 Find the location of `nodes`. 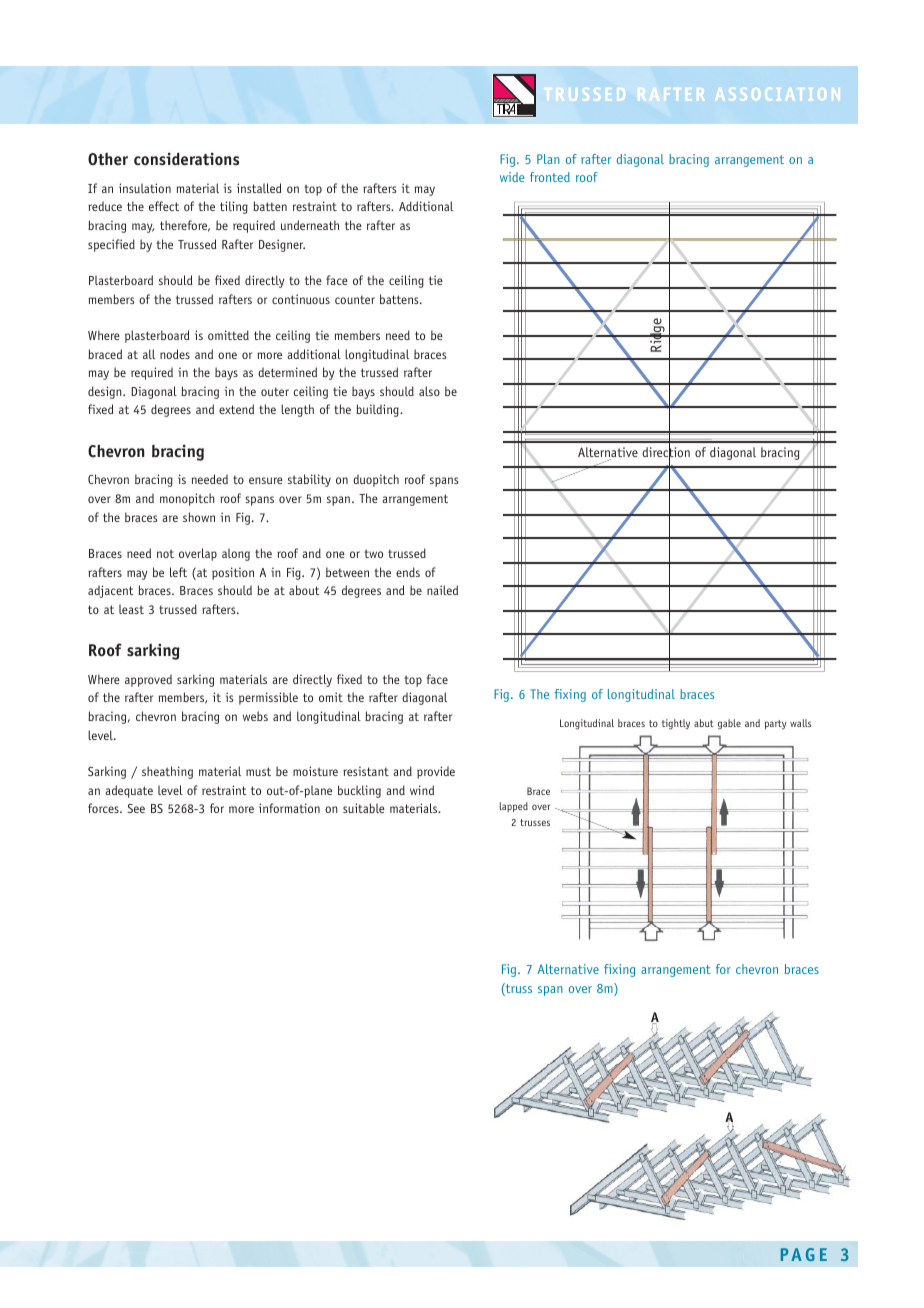

nodes is located at coordinates (175, 354).
